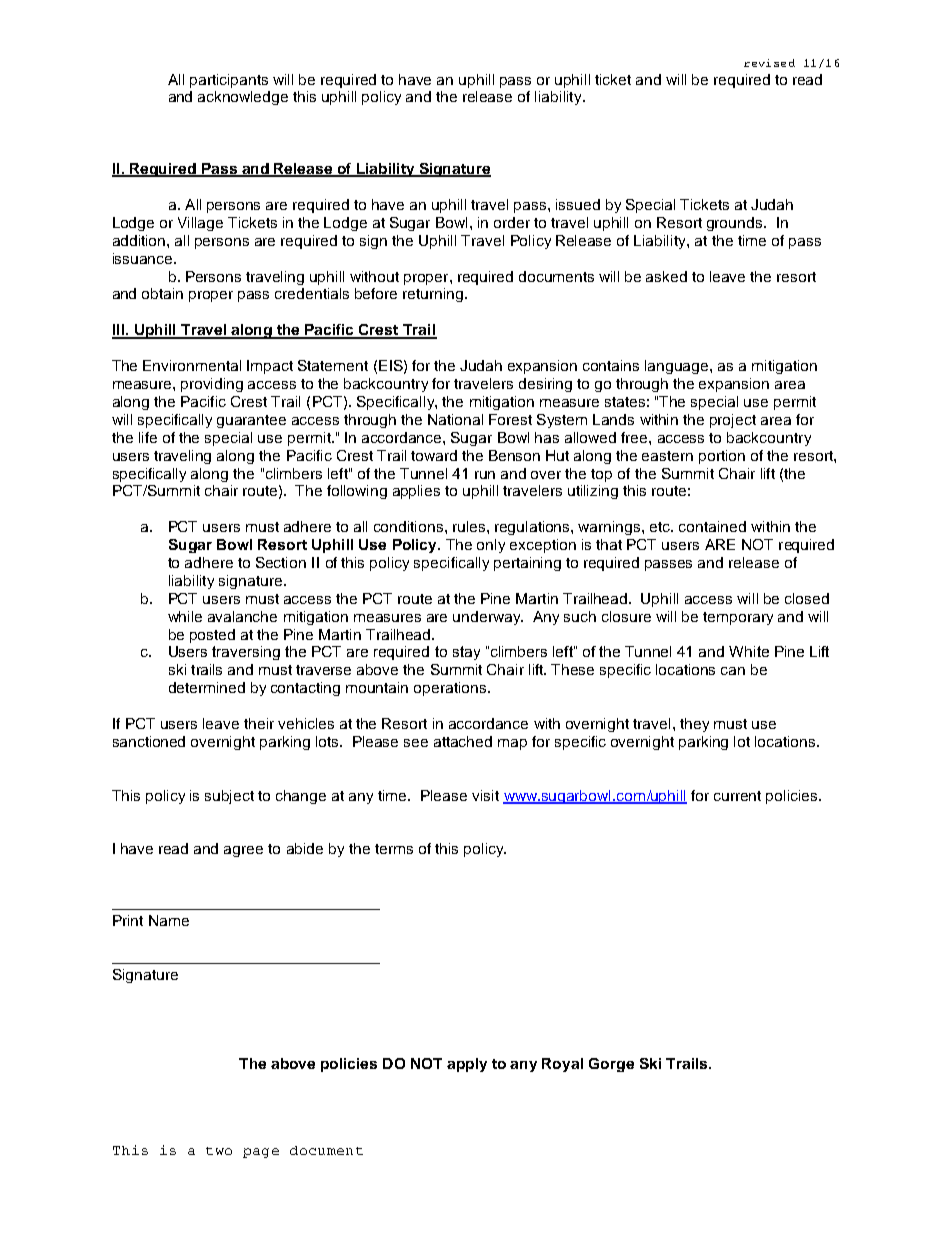  Describe the element at coordinates (678, 367) in the document. I see `language` at that location.
